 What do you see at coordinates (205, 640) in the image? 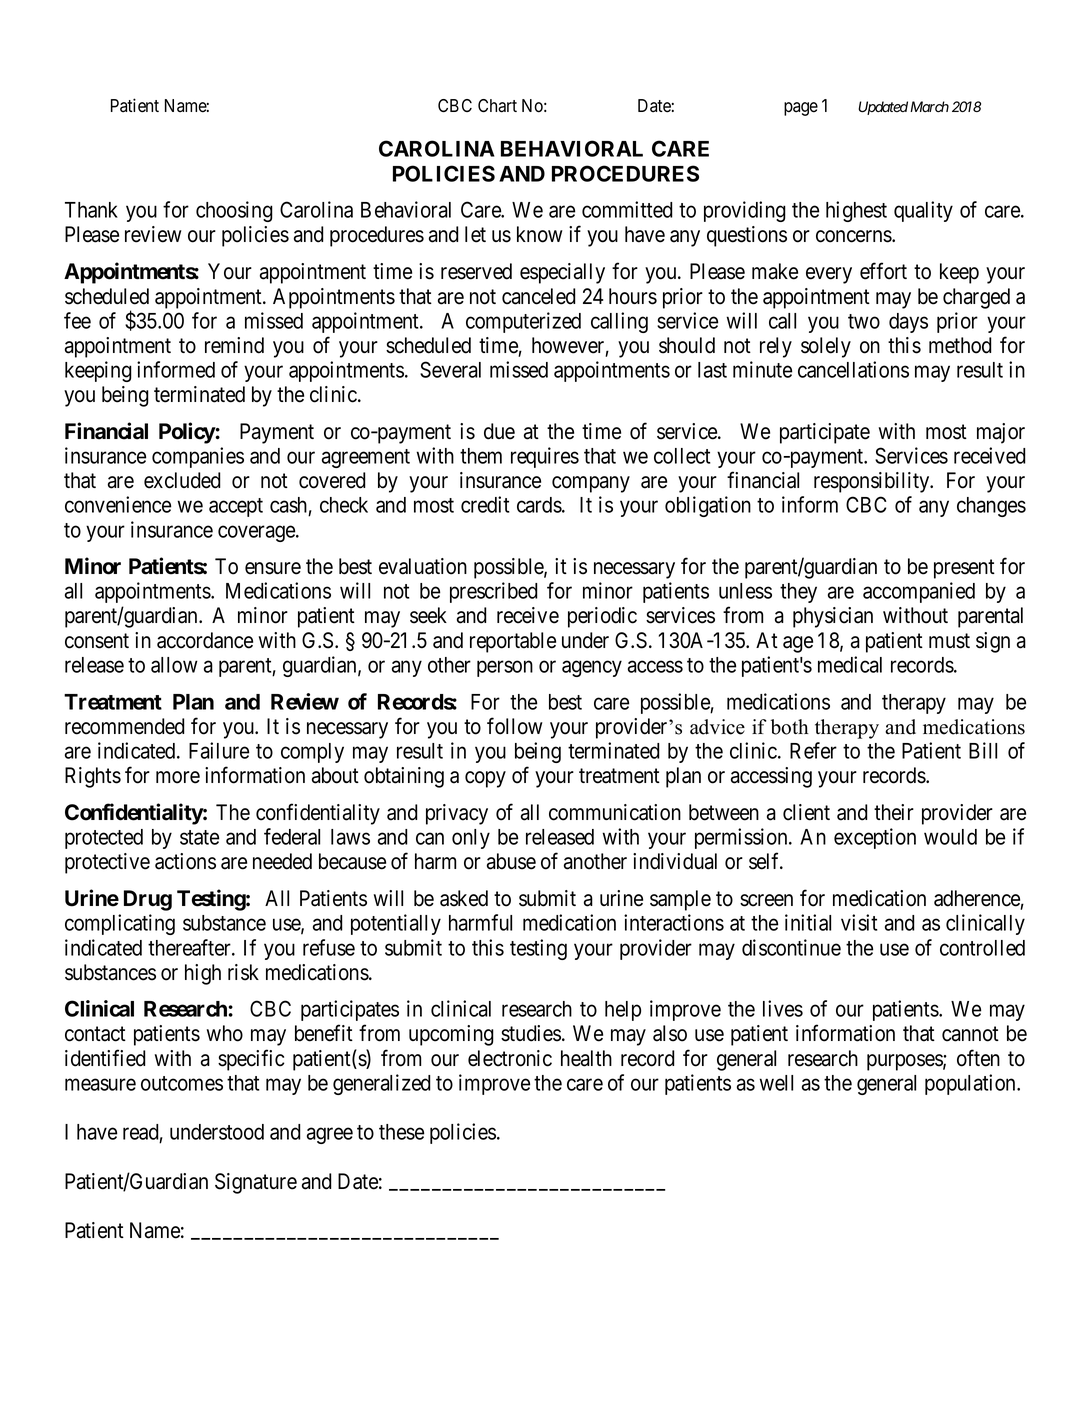
I see `accordance` at bounding box center [205, 640].
